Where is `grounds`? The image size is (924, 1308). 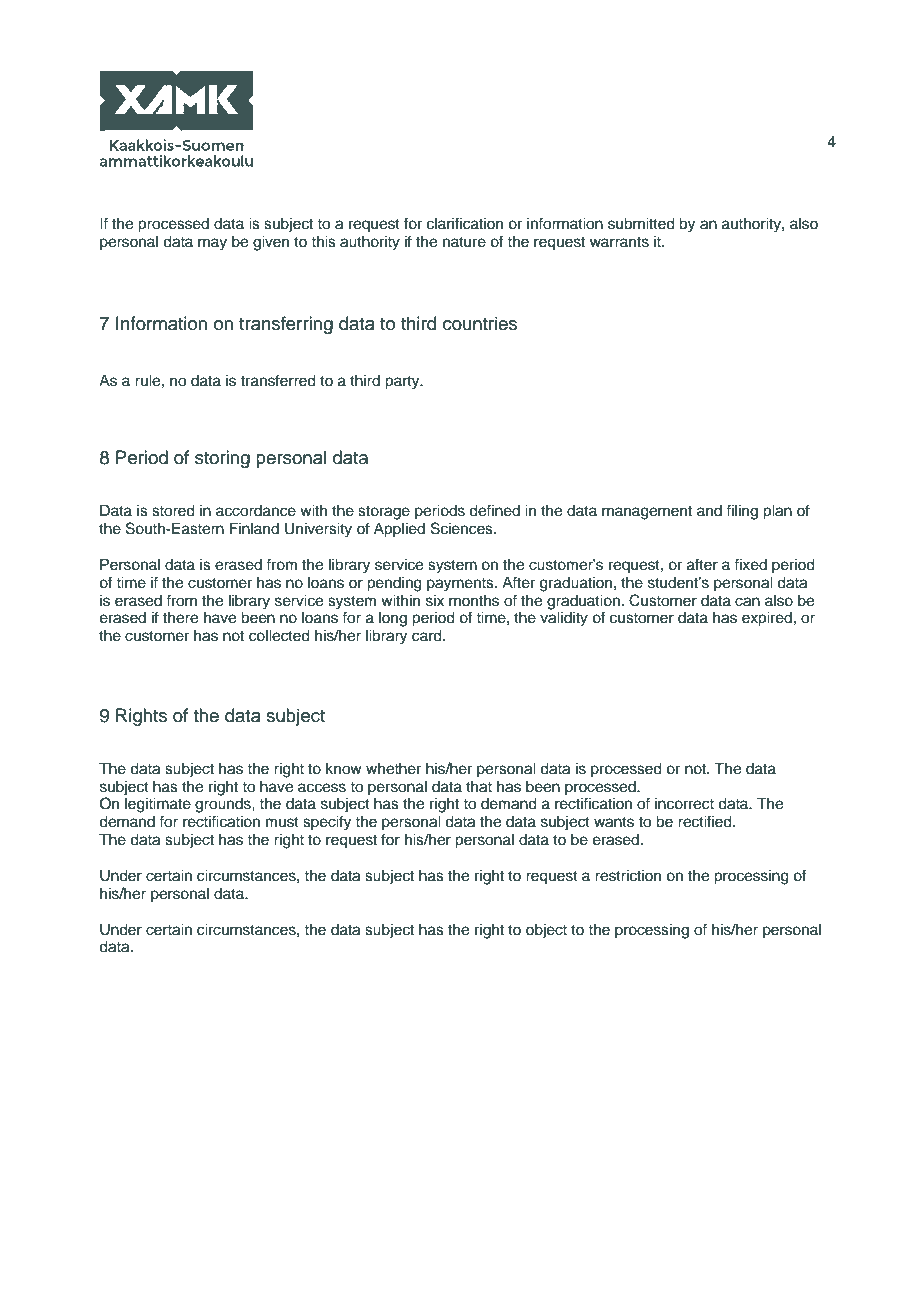 grounds is located at coordinates (224, 805).
